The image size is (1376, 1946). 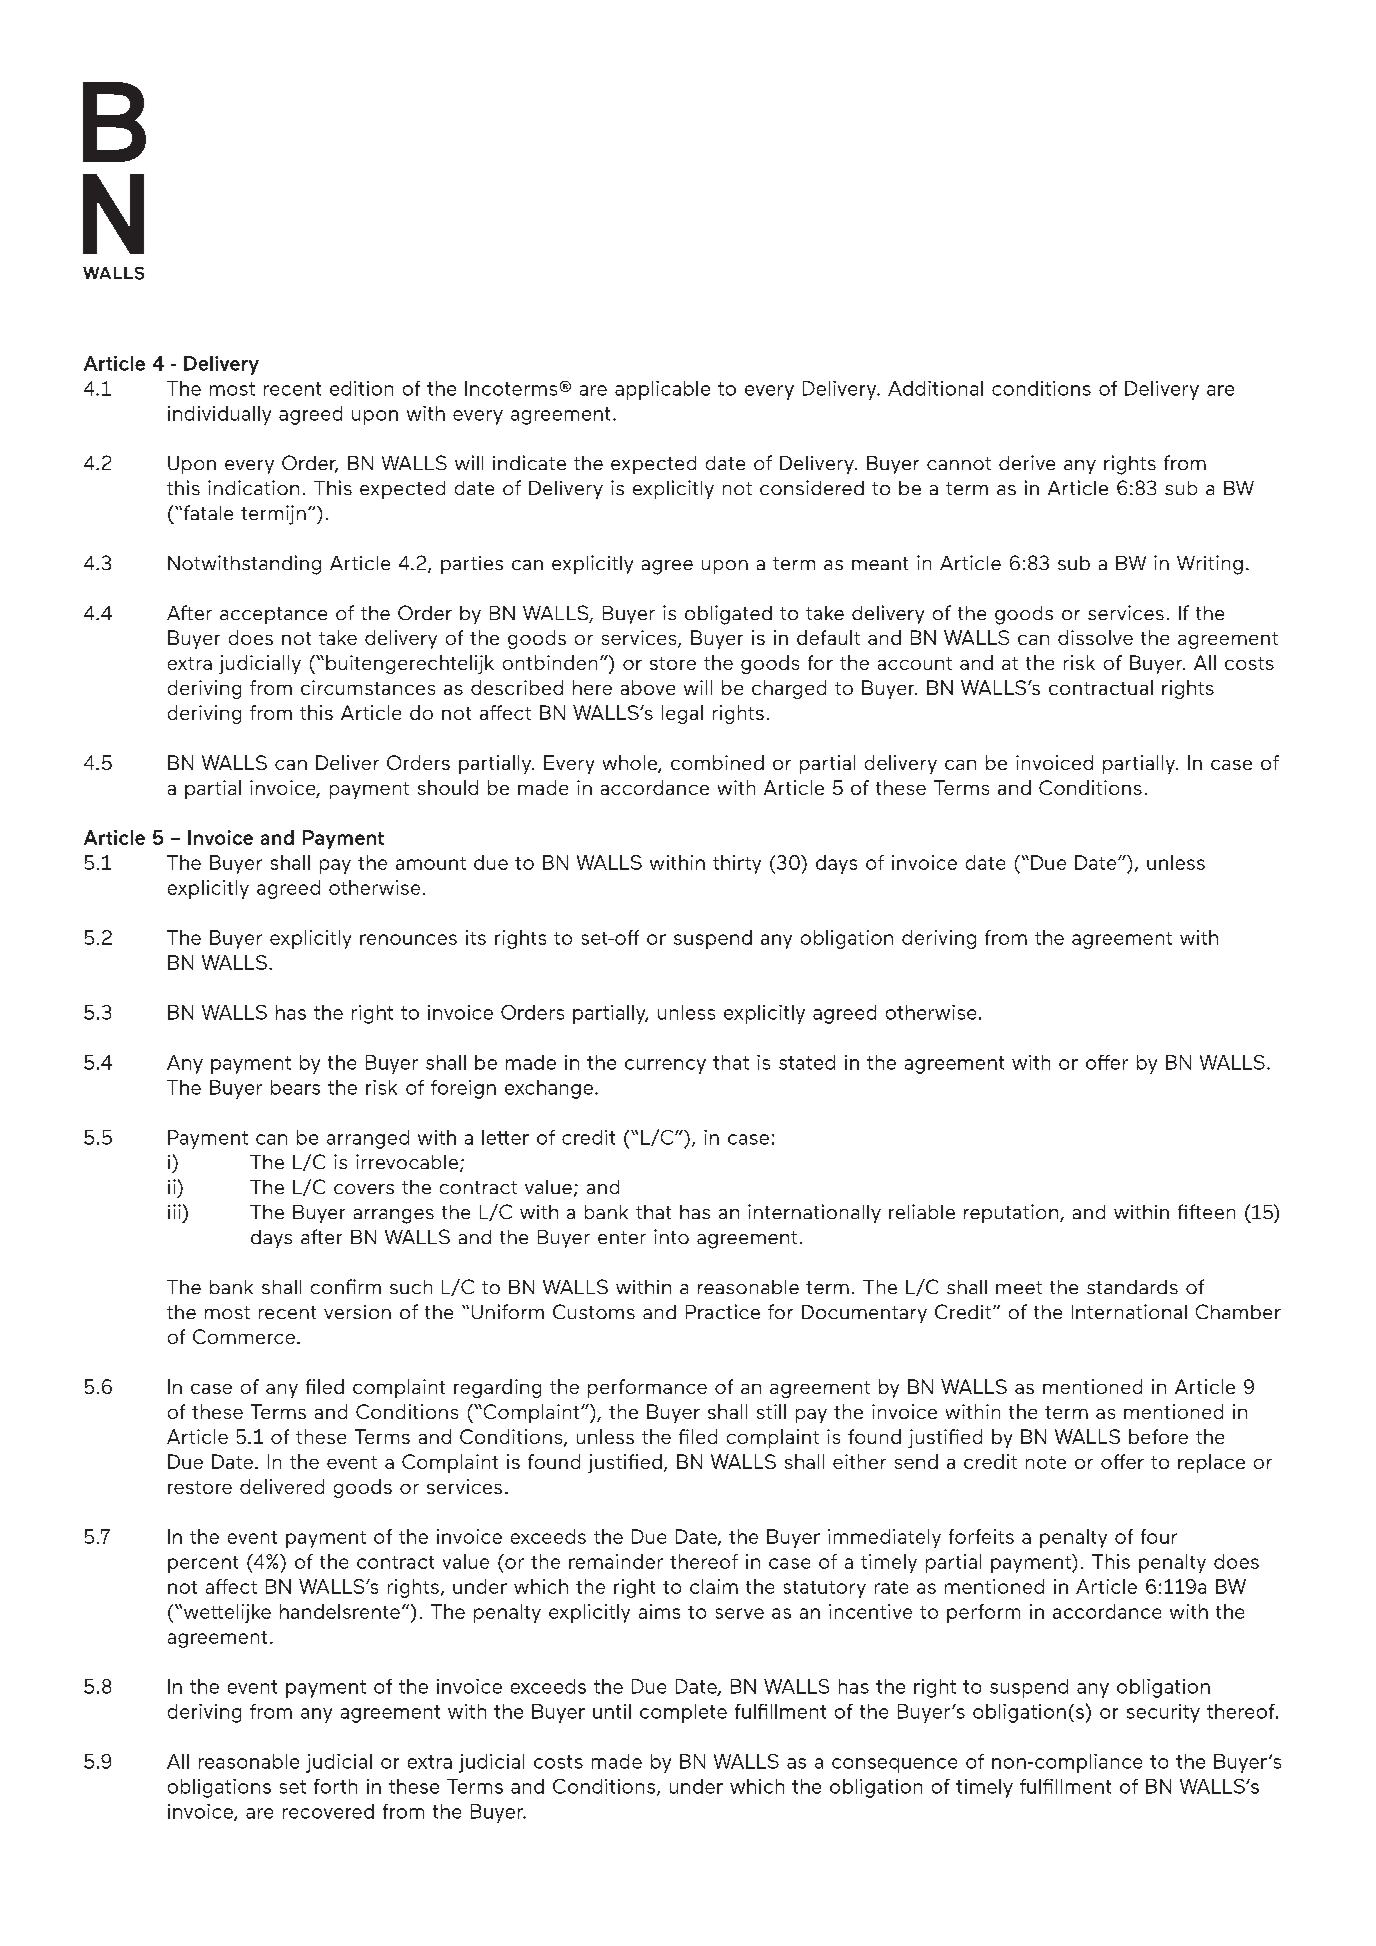 What do you see at coordinates (662, 390) in the screenshot?
I see `applicable` at bounding box center [662, 390].
